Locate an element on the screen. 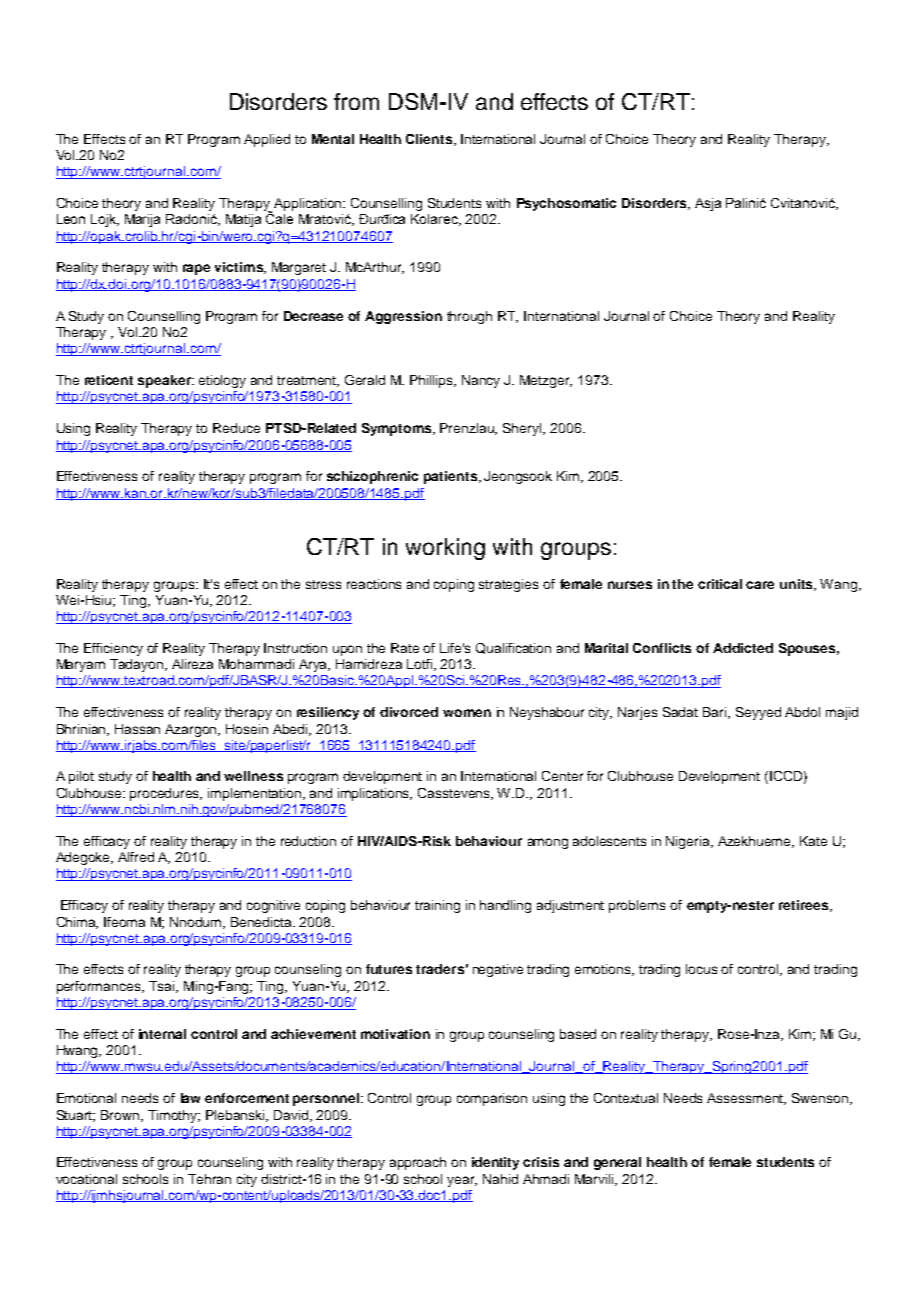  Clients is located at coordinates (429, 139).
